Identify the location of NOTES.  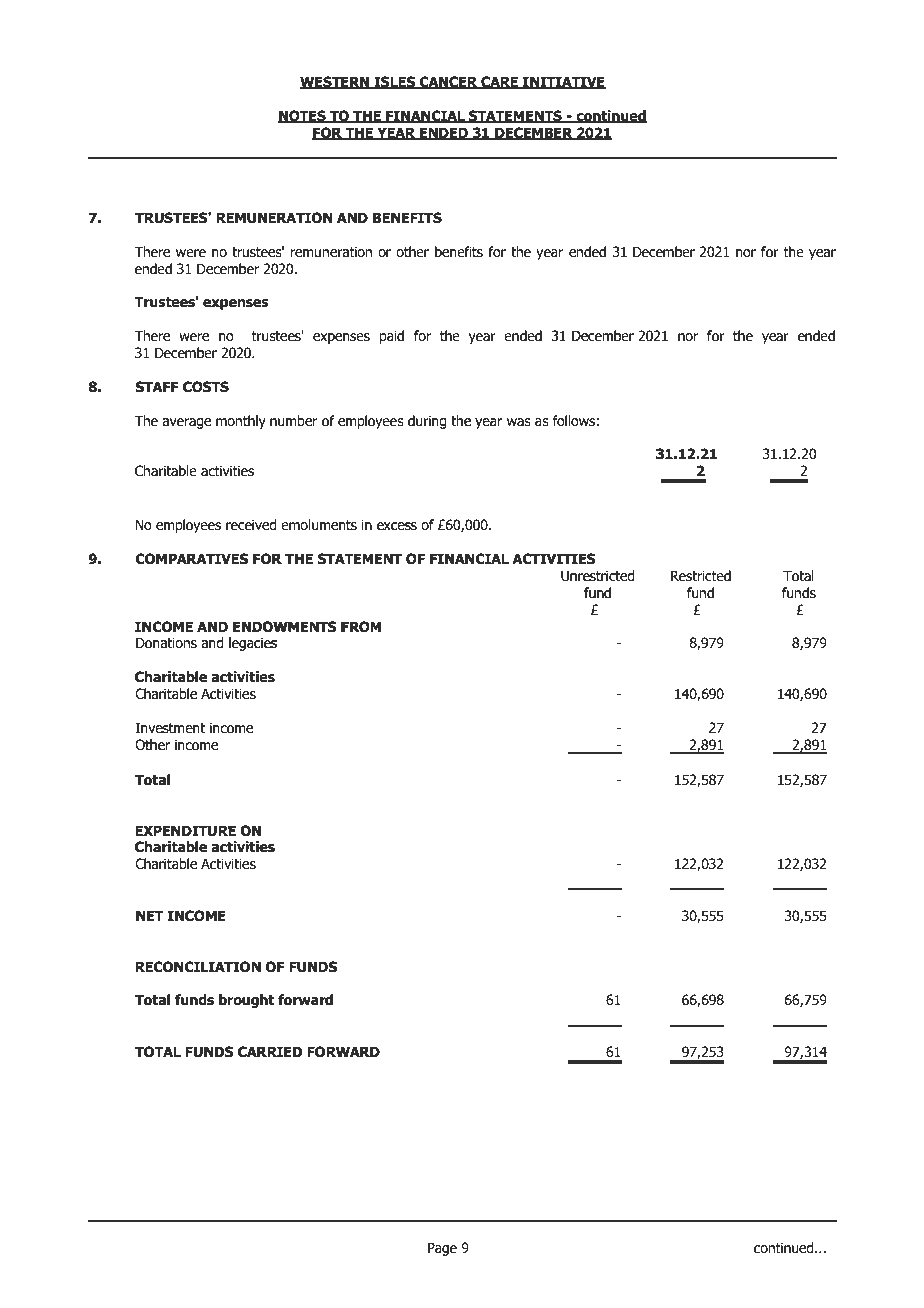
(303, 116).
